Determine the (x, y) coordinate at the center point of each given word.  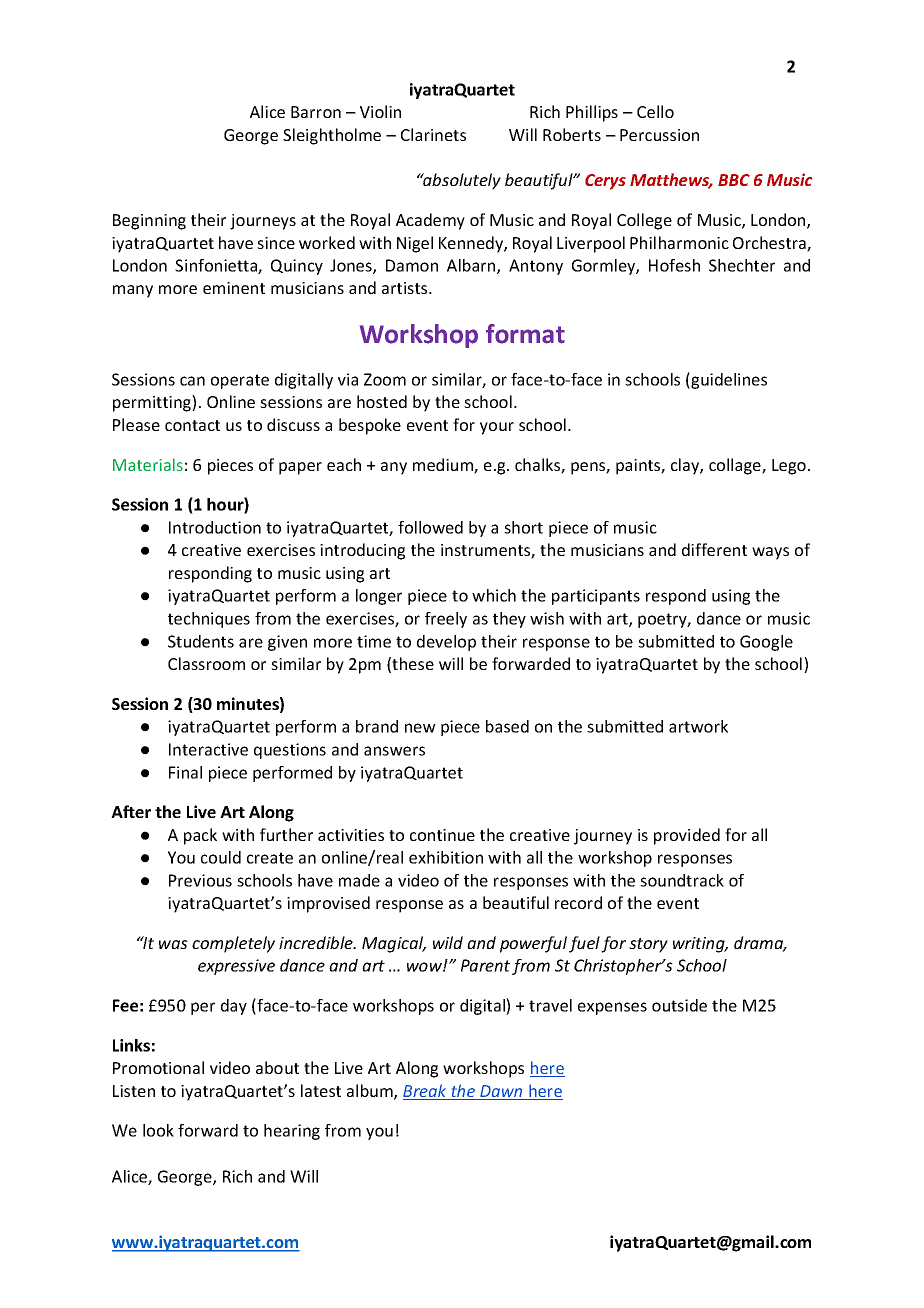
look (158, 1130)
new (420, 728)
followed (430, 527)
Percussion (659, 135)
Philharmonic (679, 242)
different (714, 549)
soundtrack (682, 880)
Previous (200, 880)
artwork (698, 726)
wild (448, 942)
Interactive (208, 749)
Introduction (215, 527)
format (525, 334)
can (192, 381)
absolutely (461, 181)
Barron (316, 112)
